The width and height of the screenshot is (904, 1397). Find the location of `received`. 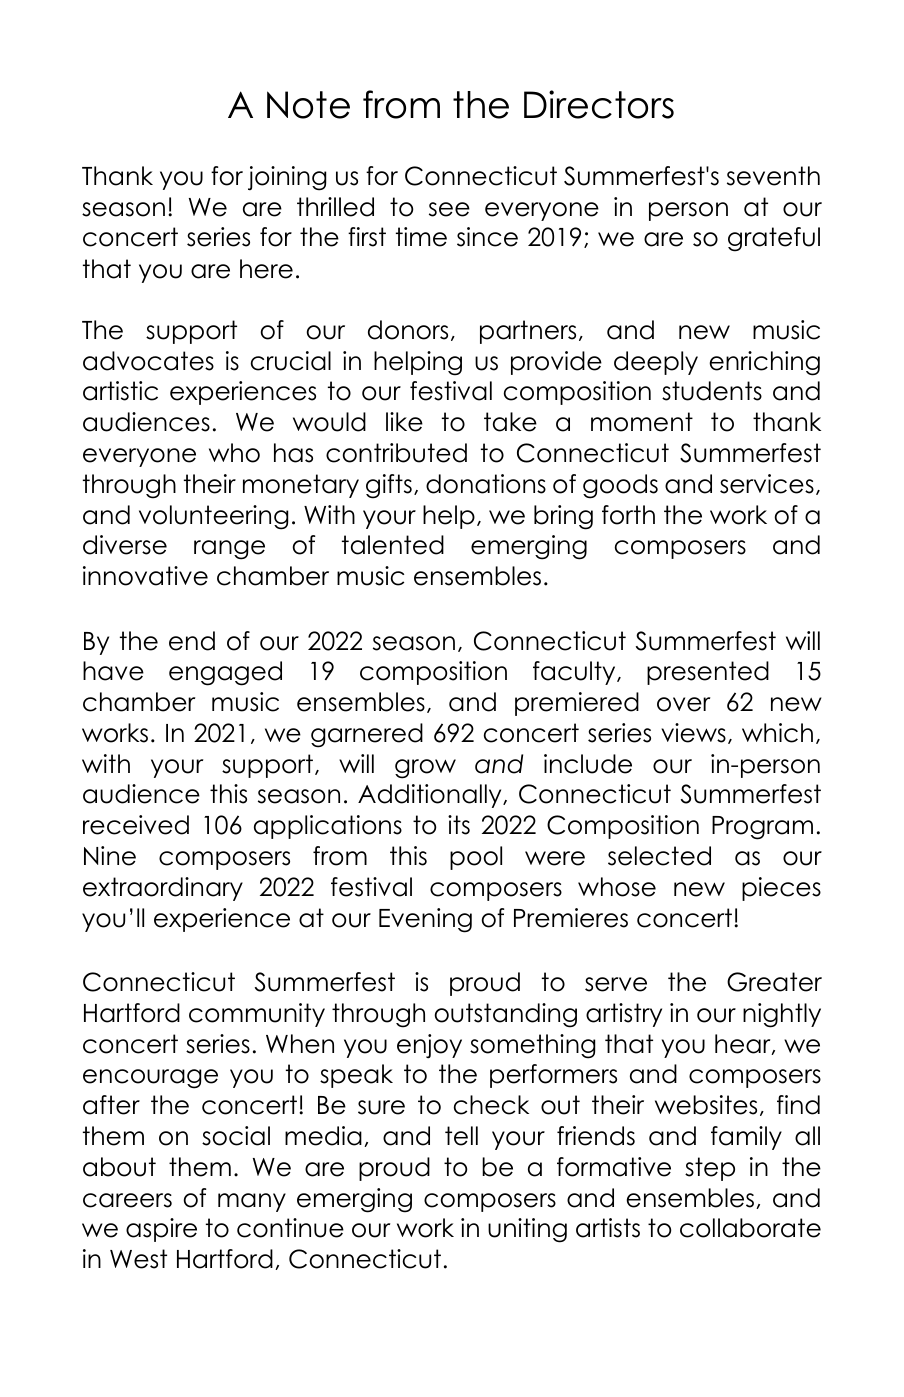

received is located at coordinates (136, 825).
